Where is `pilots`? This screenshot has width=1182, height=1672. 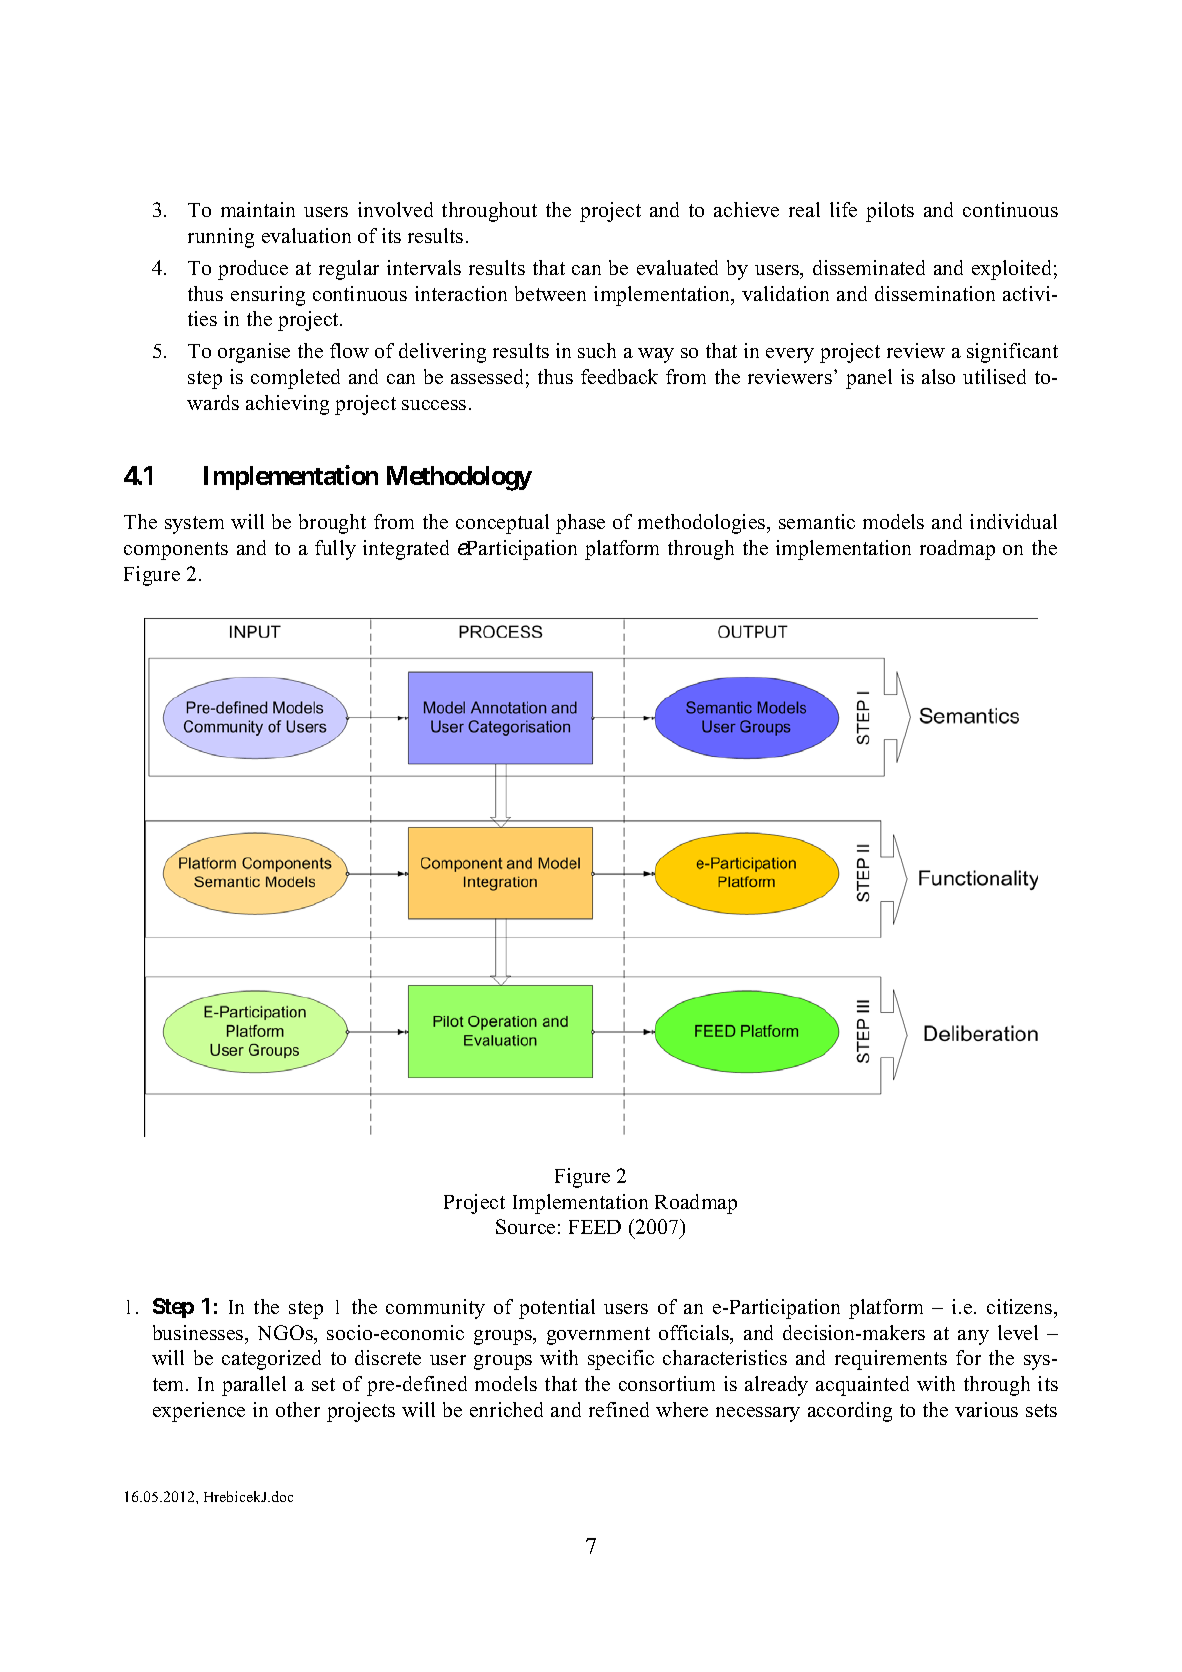 pilots is located at coordinates (890, 212).
